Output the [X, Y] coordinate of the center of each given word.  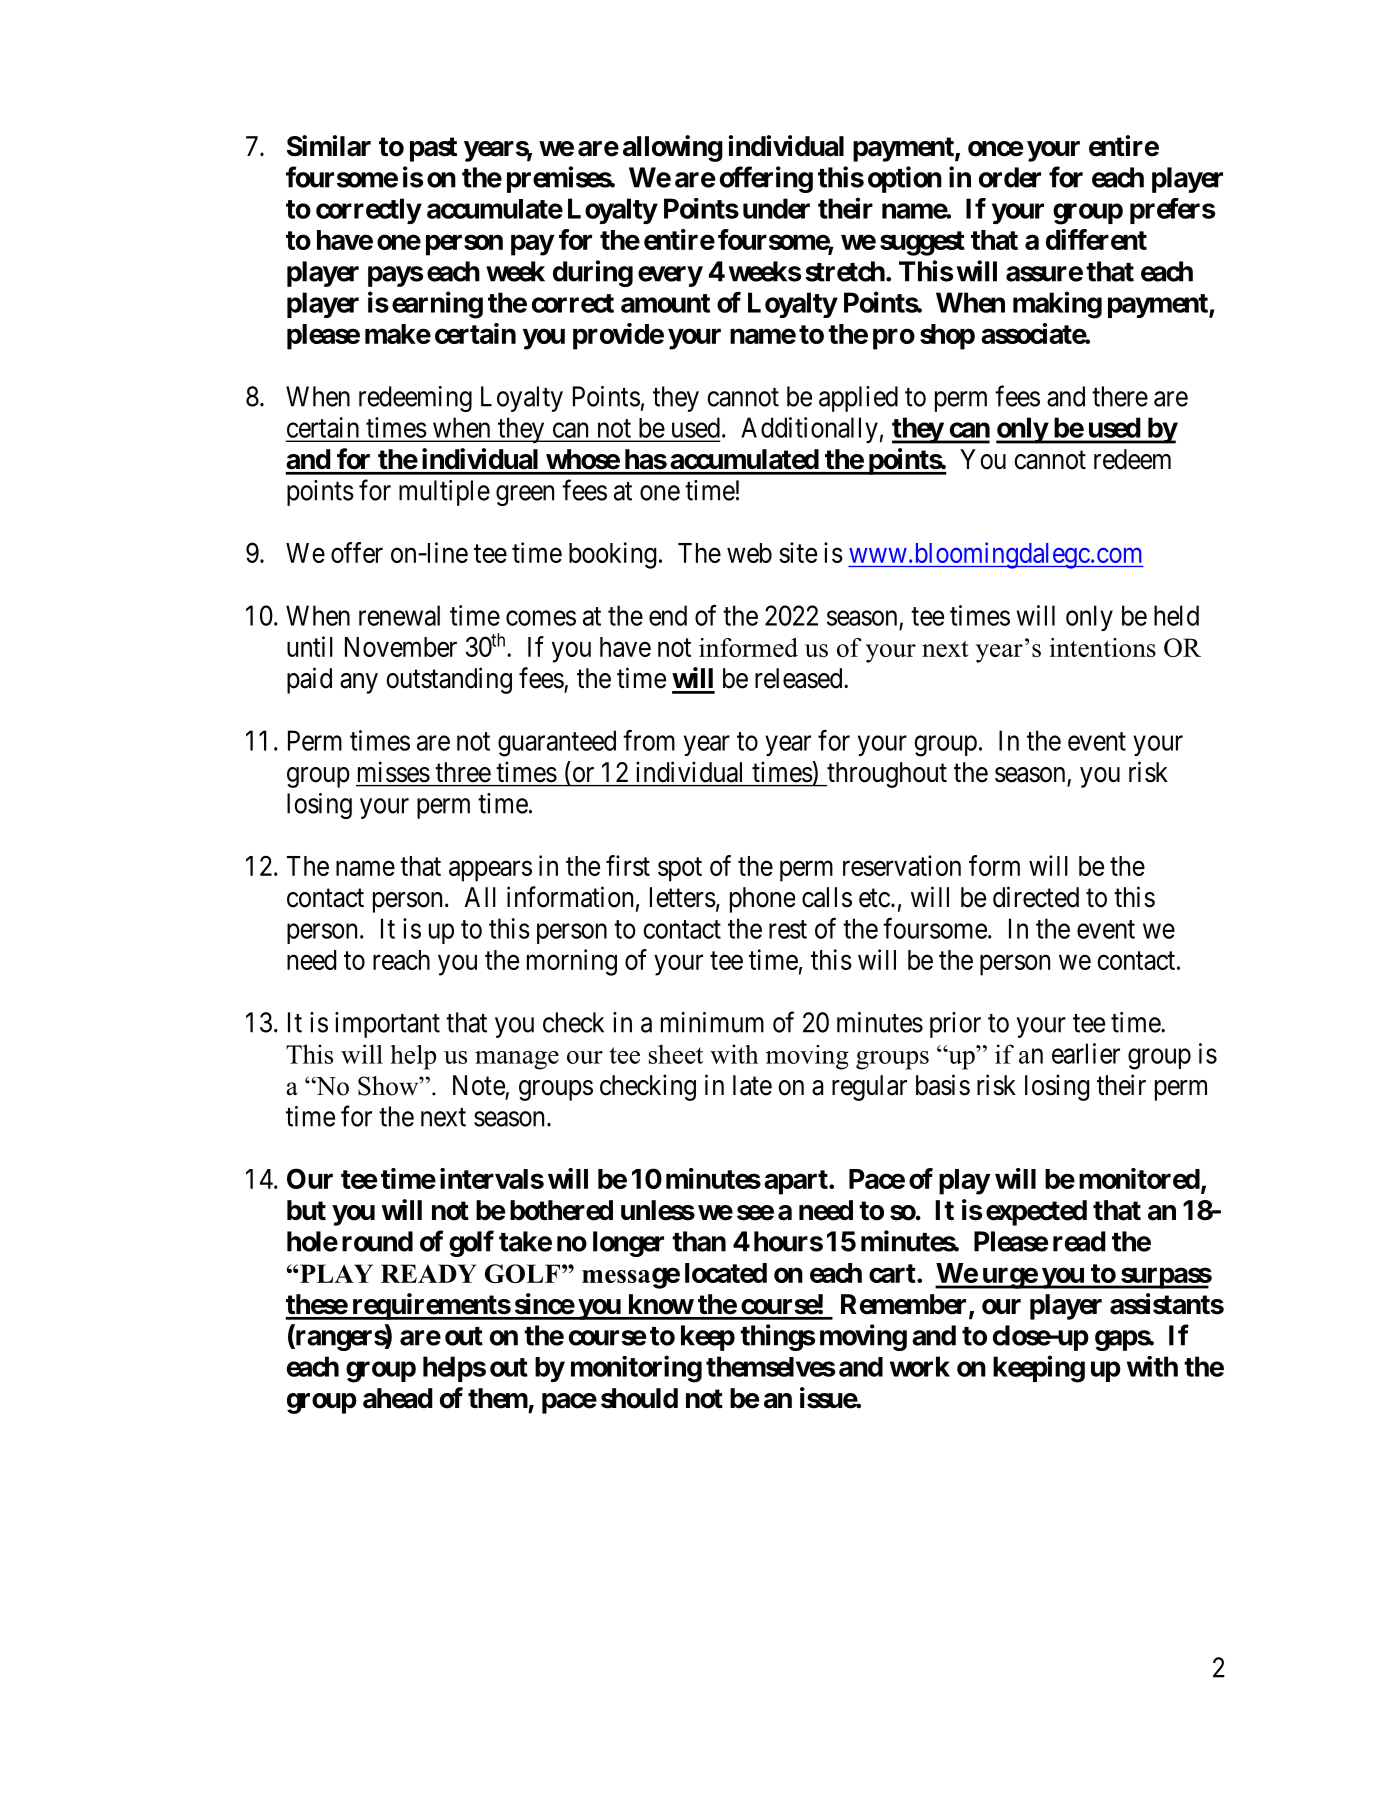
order [1010, 177]
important [387, 1025]
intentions [1103, 647]
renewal [399, 615]
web [749, 553]
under [776, 208]
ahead [398, 1398]
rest [788, 929]
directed [1036, 897]
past [433, 149]
